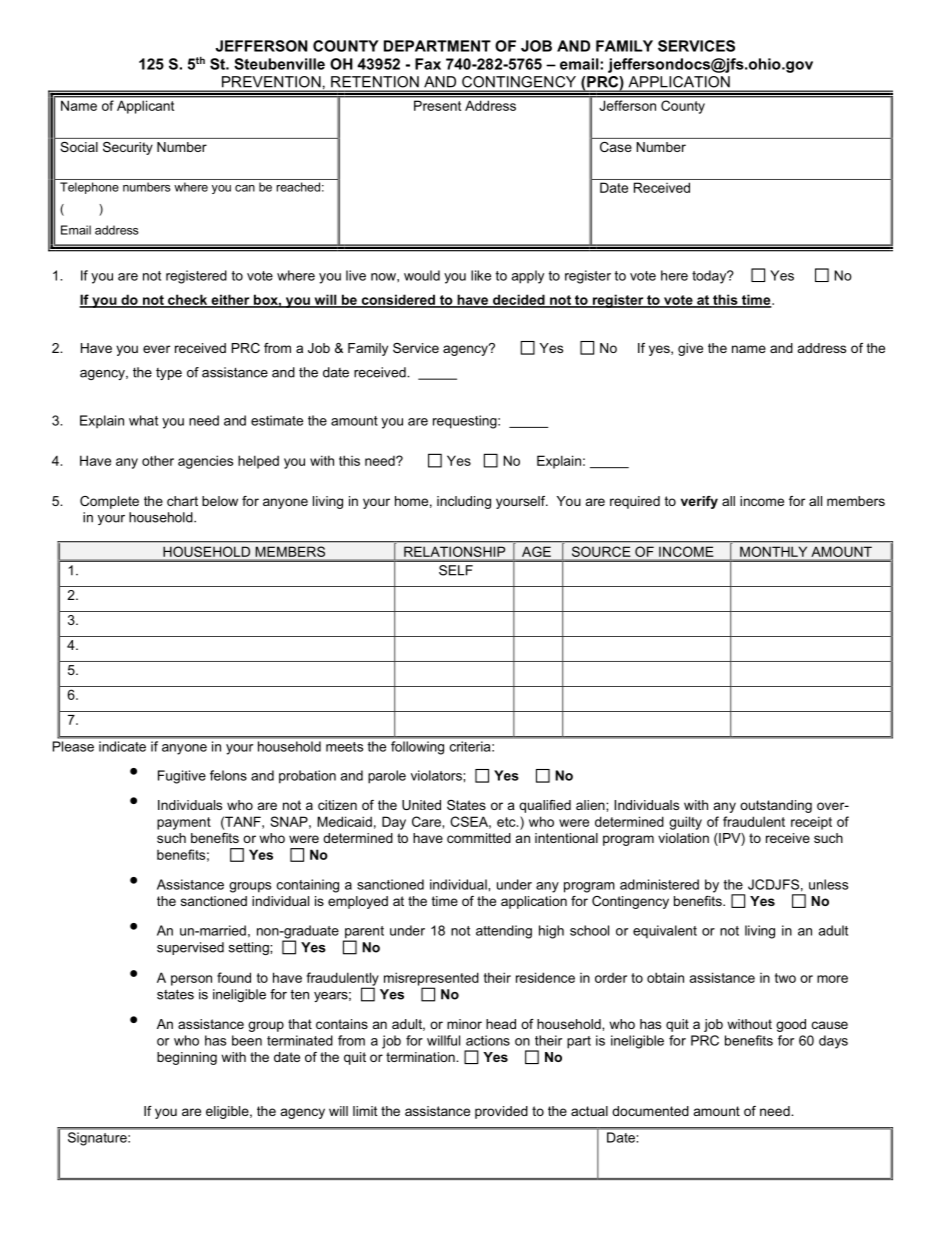  Describe the element at coordinates (616, 147) in the screenshot. I see `Case` at that location.
